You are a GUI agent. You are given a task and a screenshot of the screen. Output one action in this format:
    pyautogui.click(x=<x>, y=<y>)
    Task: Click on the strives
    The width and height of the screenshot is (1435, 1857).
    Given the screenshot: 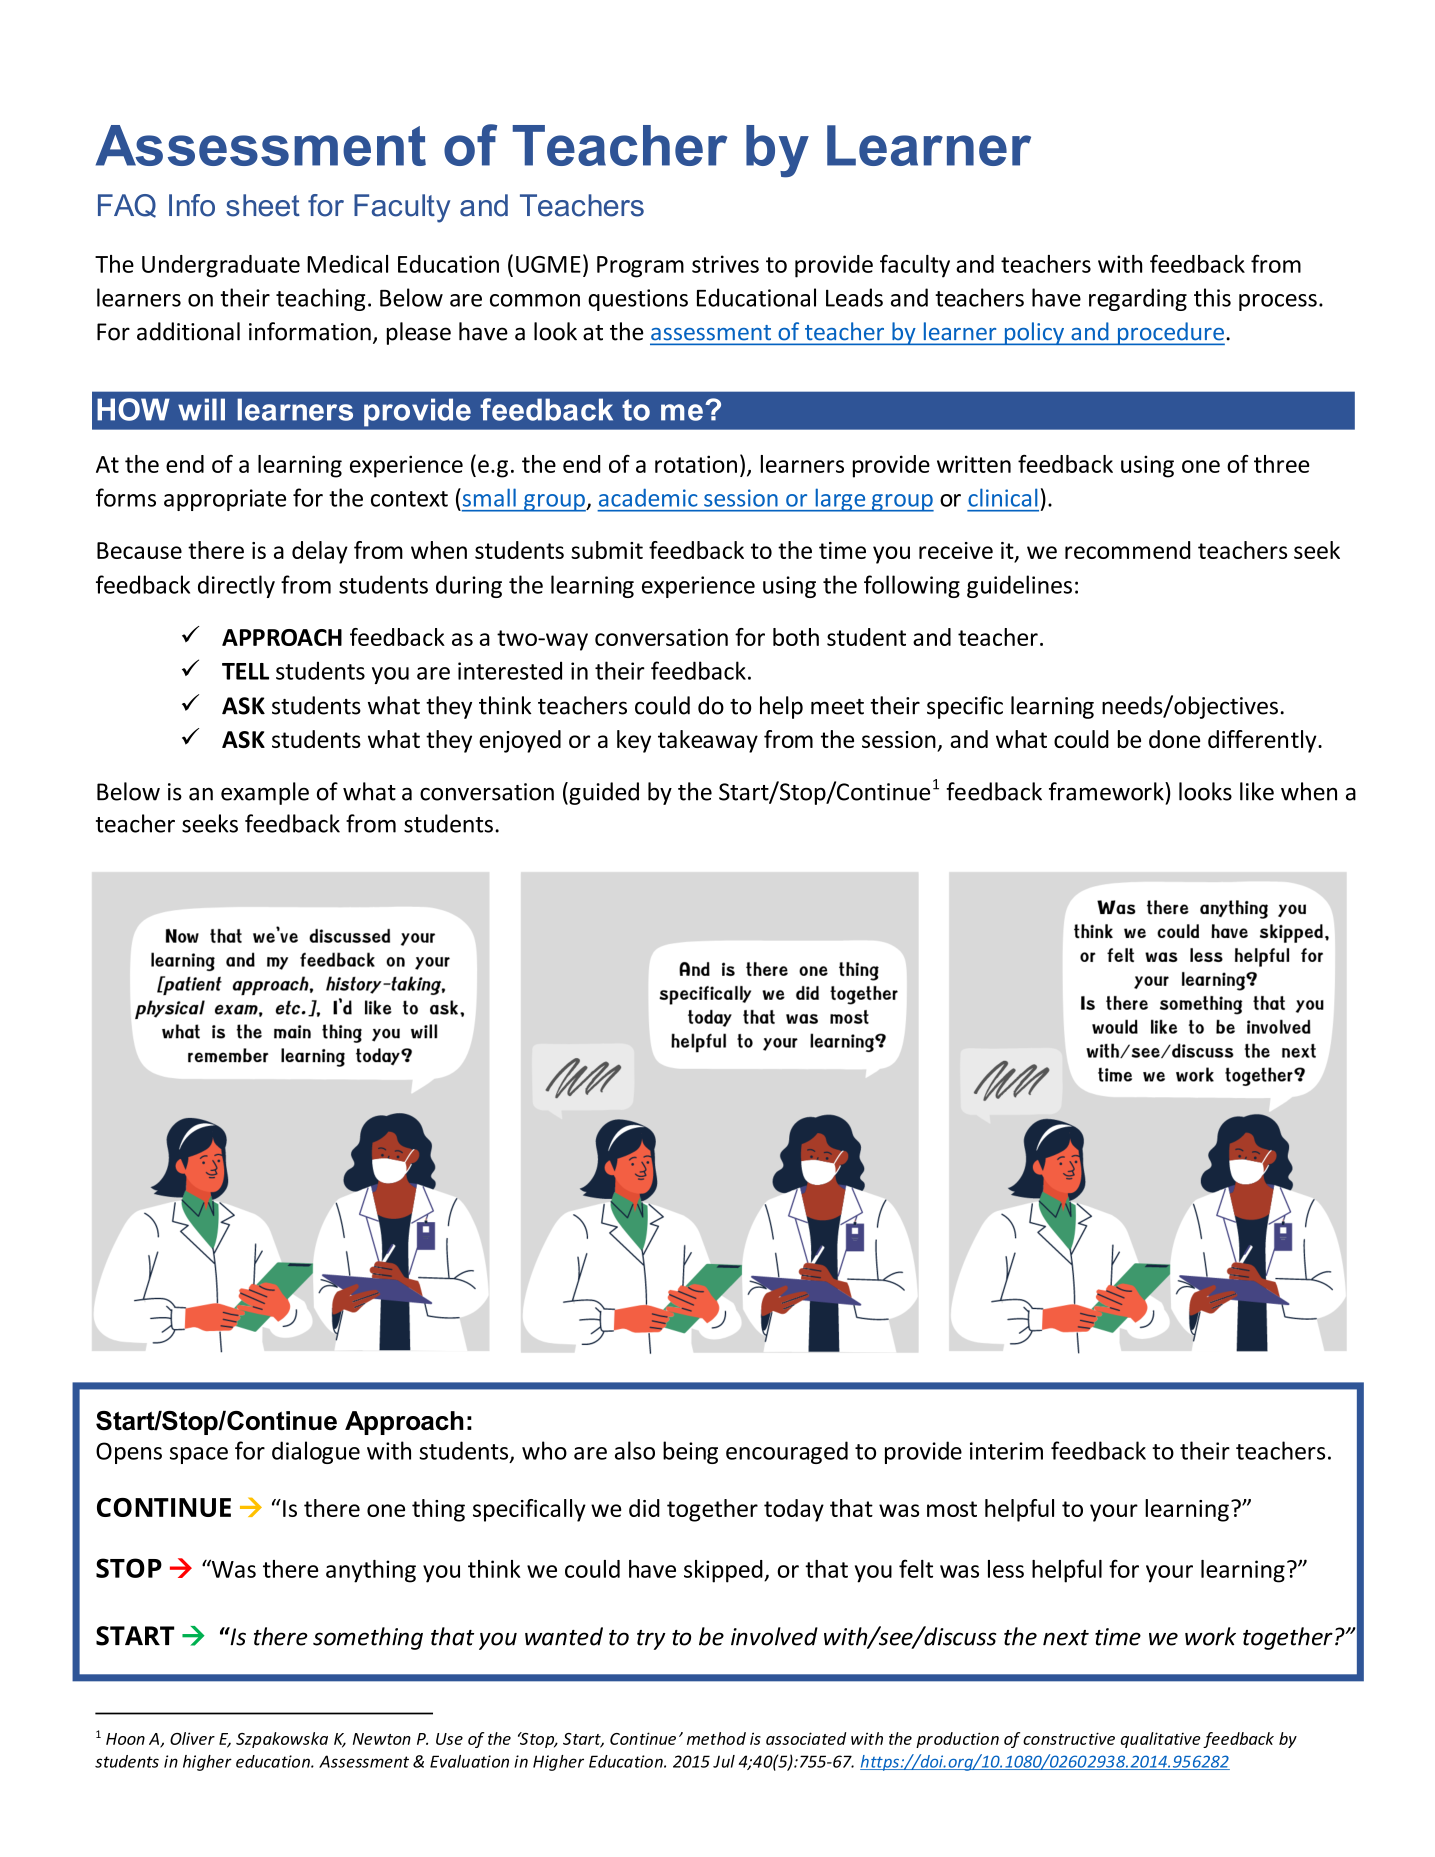 What is the action you would take?
    pyautogui.click(x=725, y=264)
